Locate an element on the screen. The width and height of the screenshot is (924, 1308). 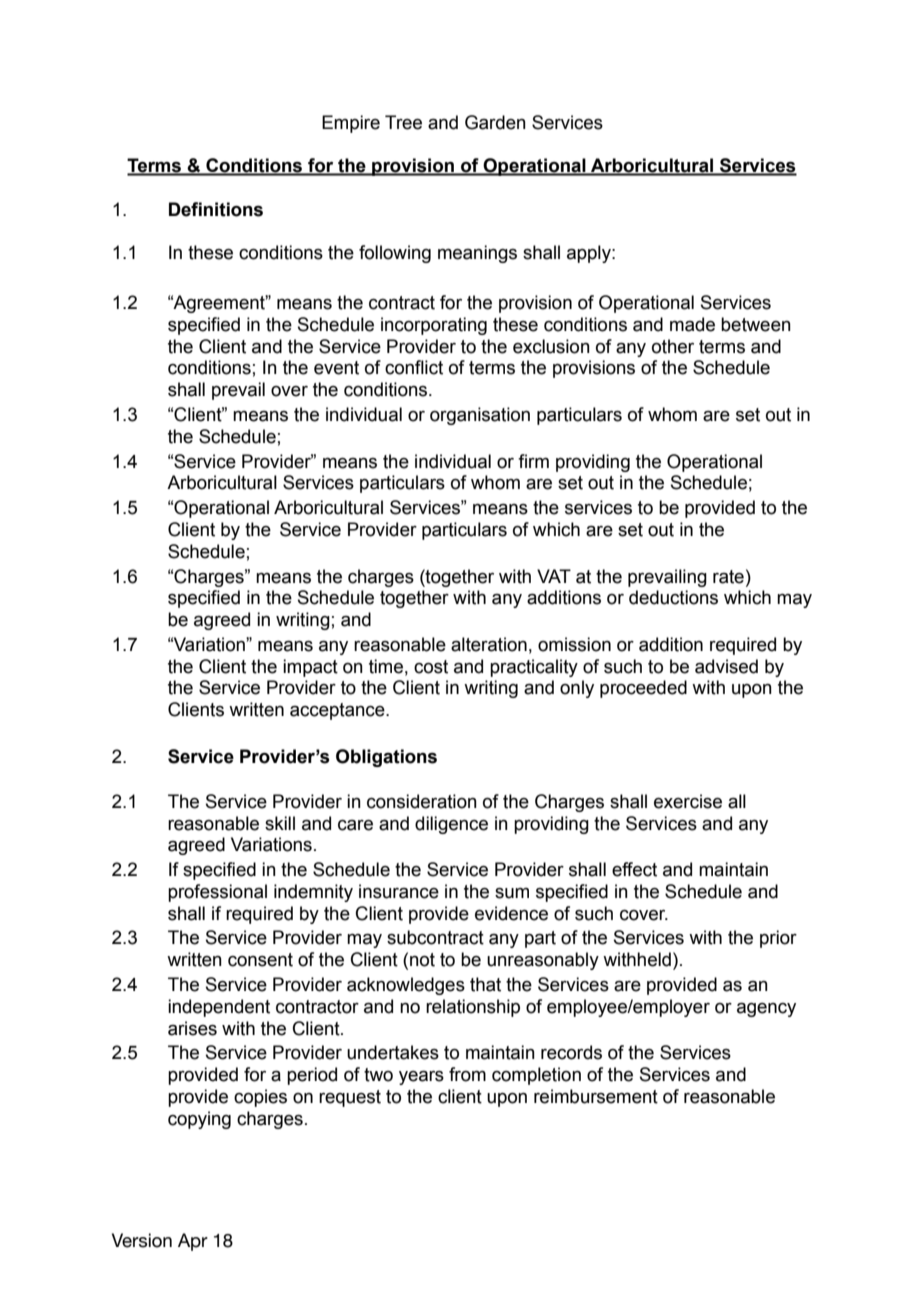
Garden is located at coordinates (495, 122).
